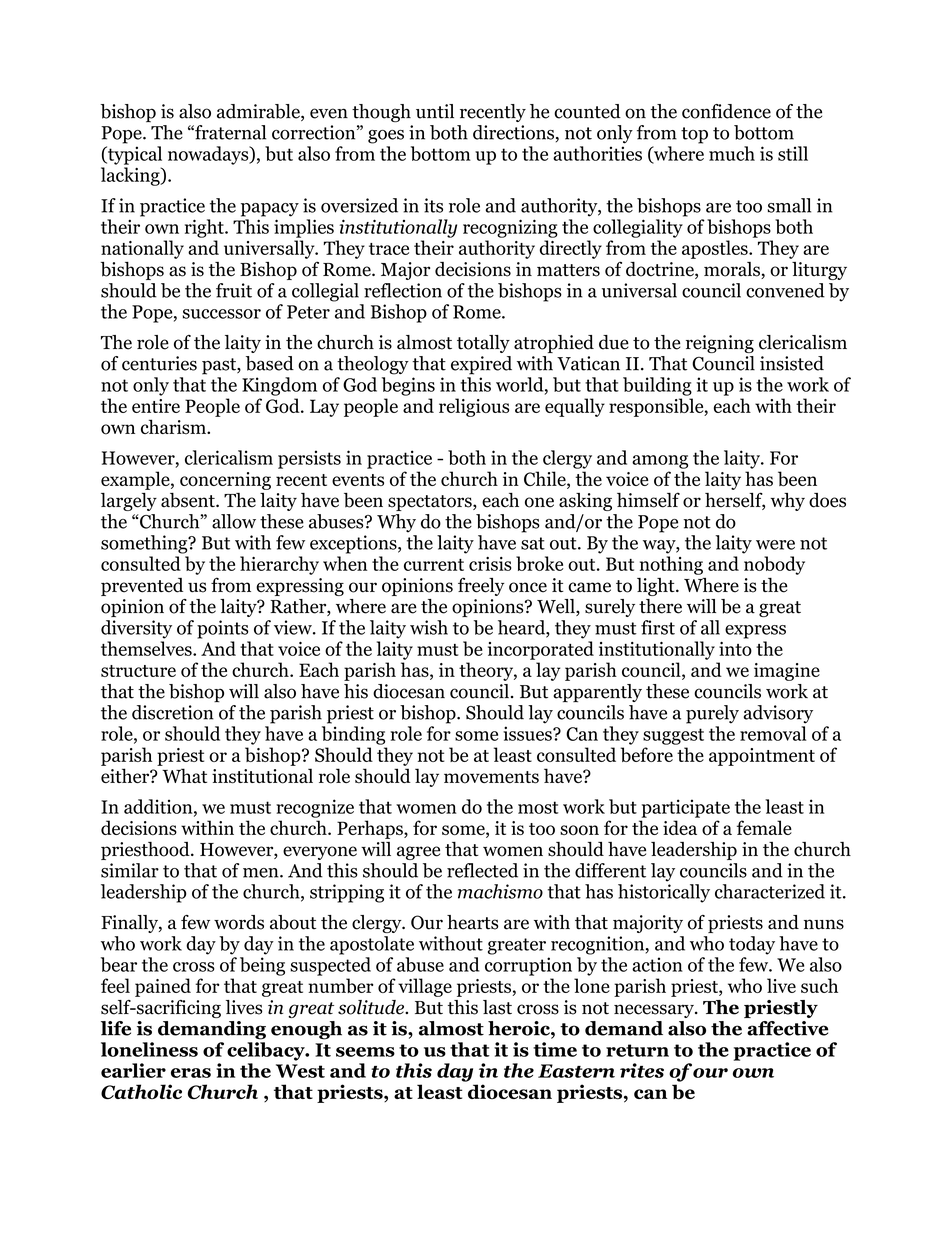 This image has height=1233, width=952. I want to click on eras, so click(191, 1073).
